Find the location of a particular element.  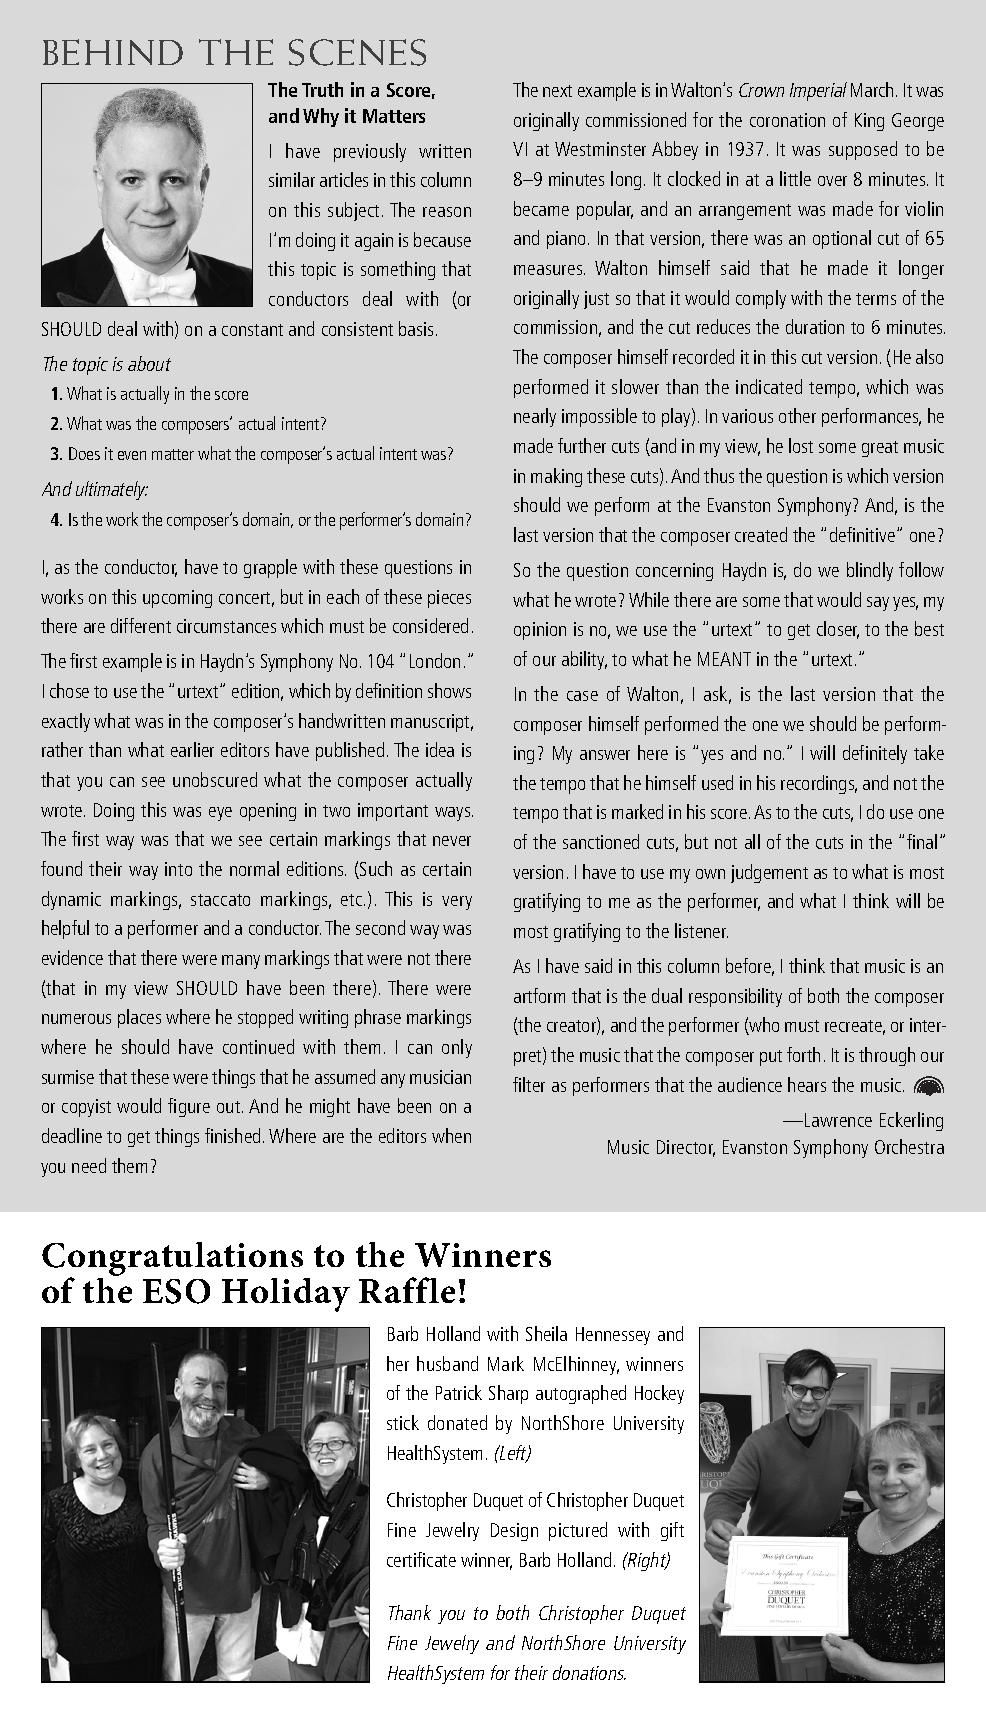

blindly is located at coordinates (870, 571).
